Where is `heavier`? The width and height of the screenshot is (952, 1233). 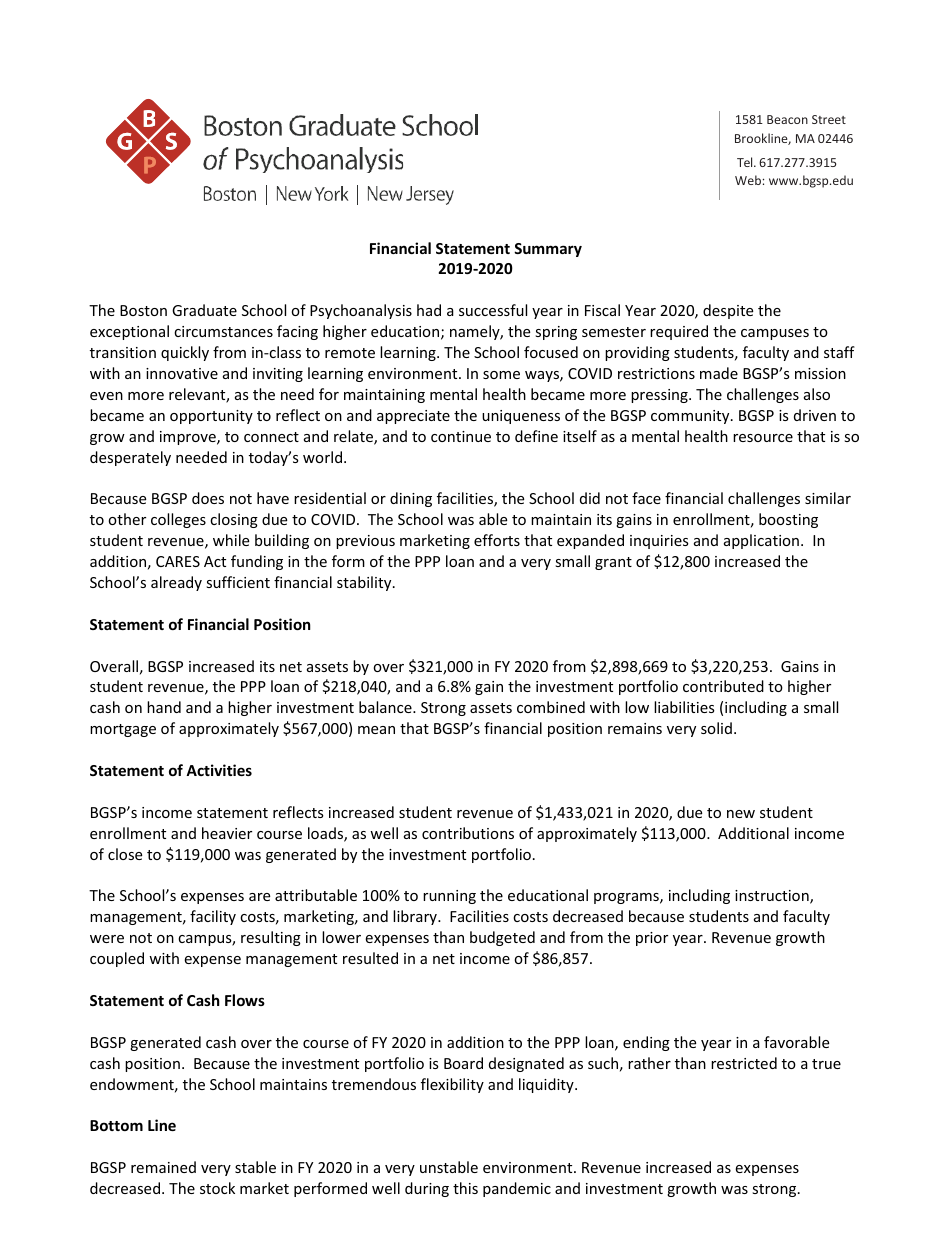 heavier is located at coordinates (227, 833).
